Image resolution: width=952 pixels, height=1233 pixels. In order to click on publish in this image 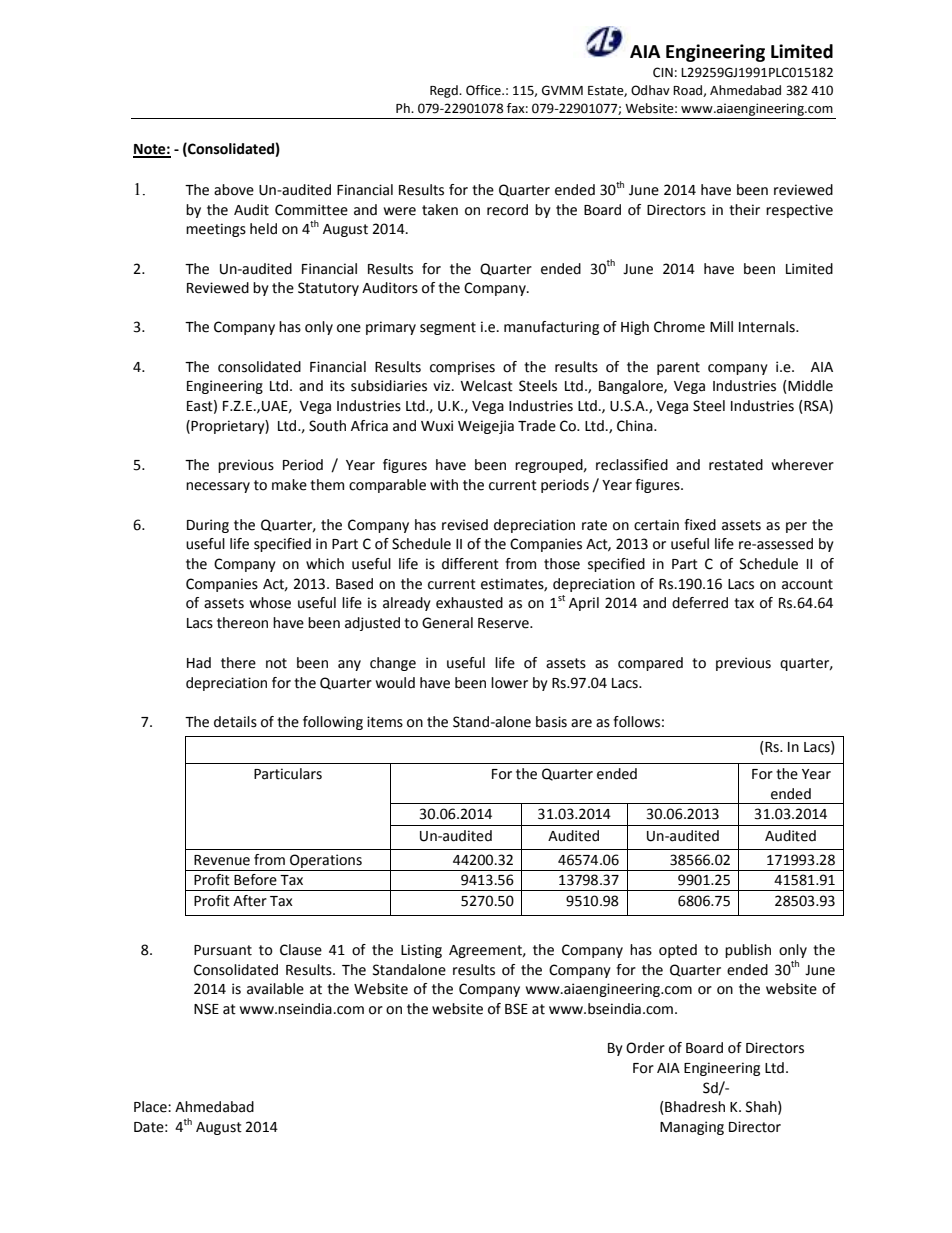, I will do `click(748, 951)`.
